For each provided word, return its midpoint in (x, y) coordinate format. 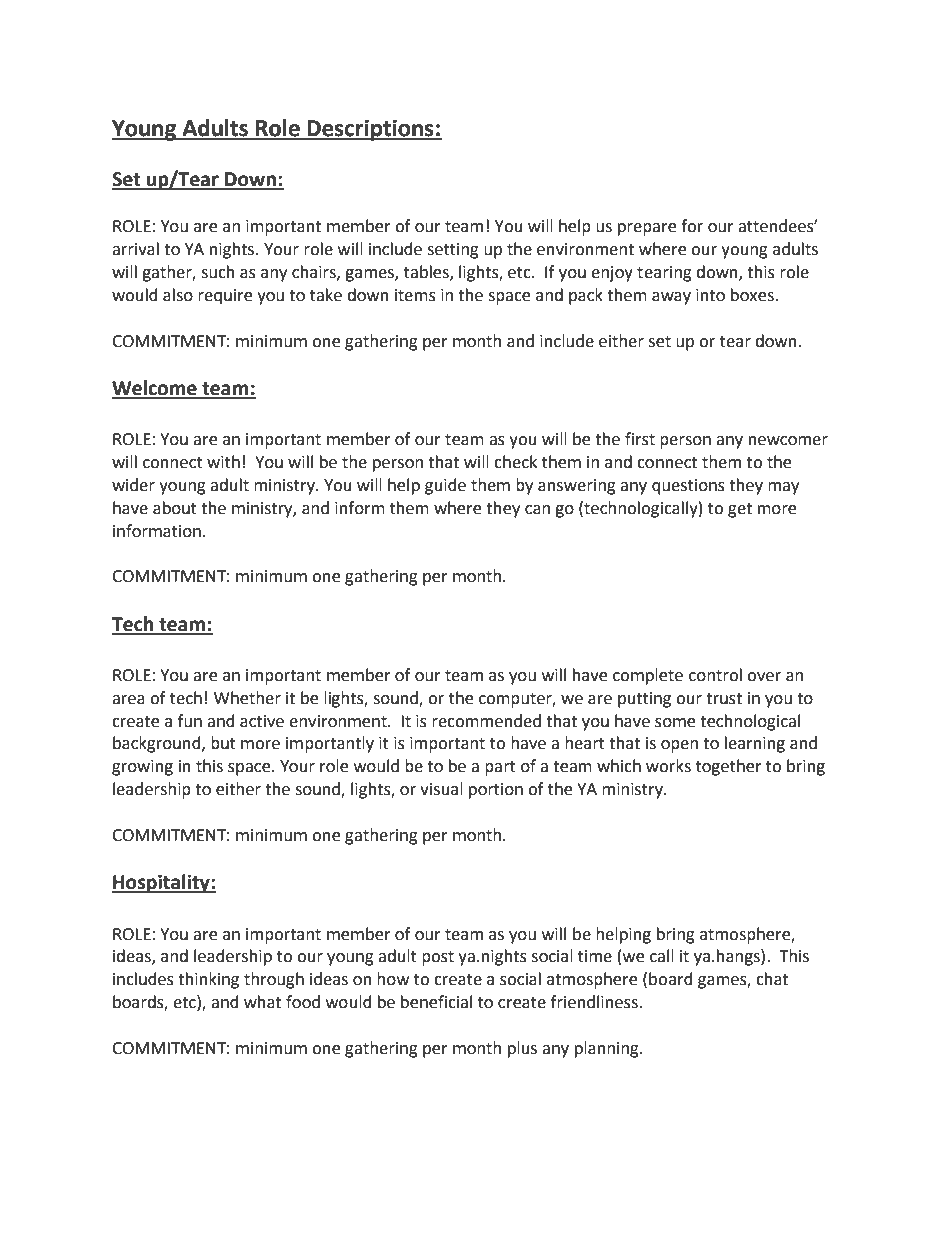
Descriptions (370, 130)
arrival (135, 249)
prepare (647, 229)
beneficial (436, 1002)
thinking (208, 980)
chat (772, 979)
